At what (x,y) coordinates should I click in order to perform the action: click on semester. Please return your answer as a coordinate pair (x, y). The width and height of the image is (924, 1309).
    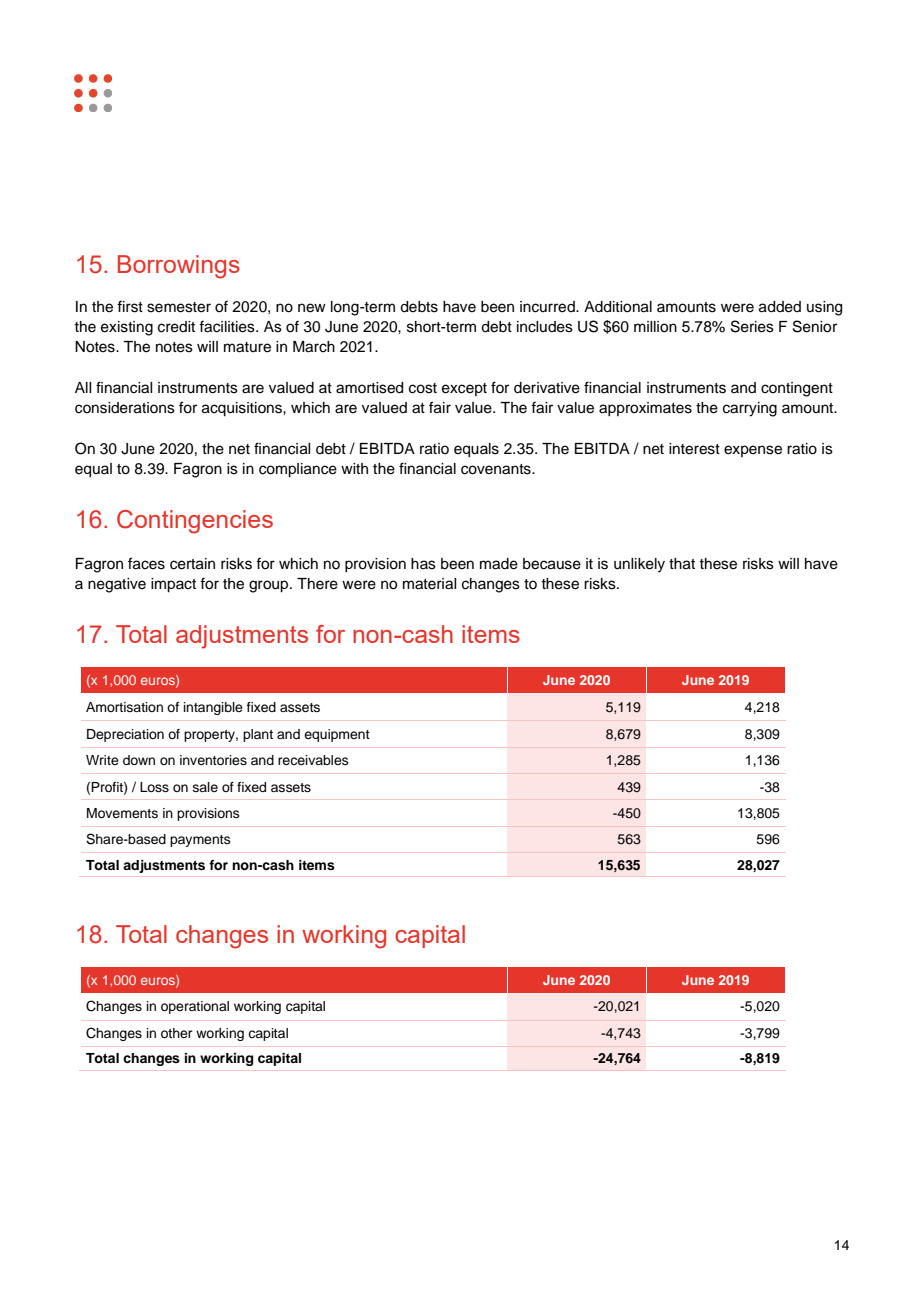
    Looking at the image, I should click on (179, 307).
